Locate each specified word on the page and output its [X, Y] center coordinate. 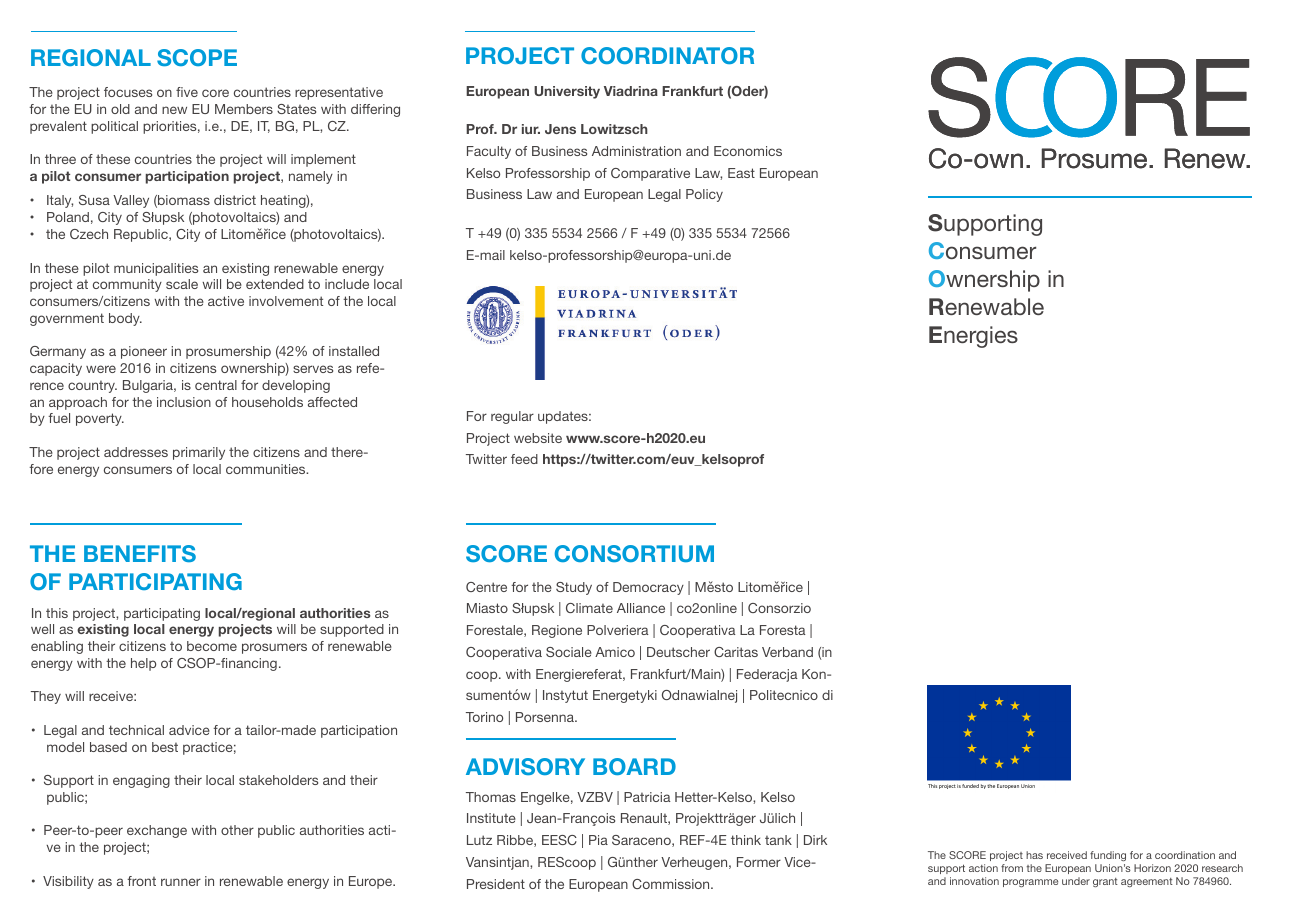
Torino [484, 717]
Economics [748, 151]
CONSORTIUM [634, 553]
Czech [89, 234]
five [187, 92]
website [538, 438]
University [567, 92]
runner [181, 882]
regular [512, 417]
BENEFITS [140, 553]
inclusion [184, 402]
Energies [973, 337]
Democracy [648, 588]
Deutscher [678, 652]
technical [136, 730]
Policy [704, 195]
